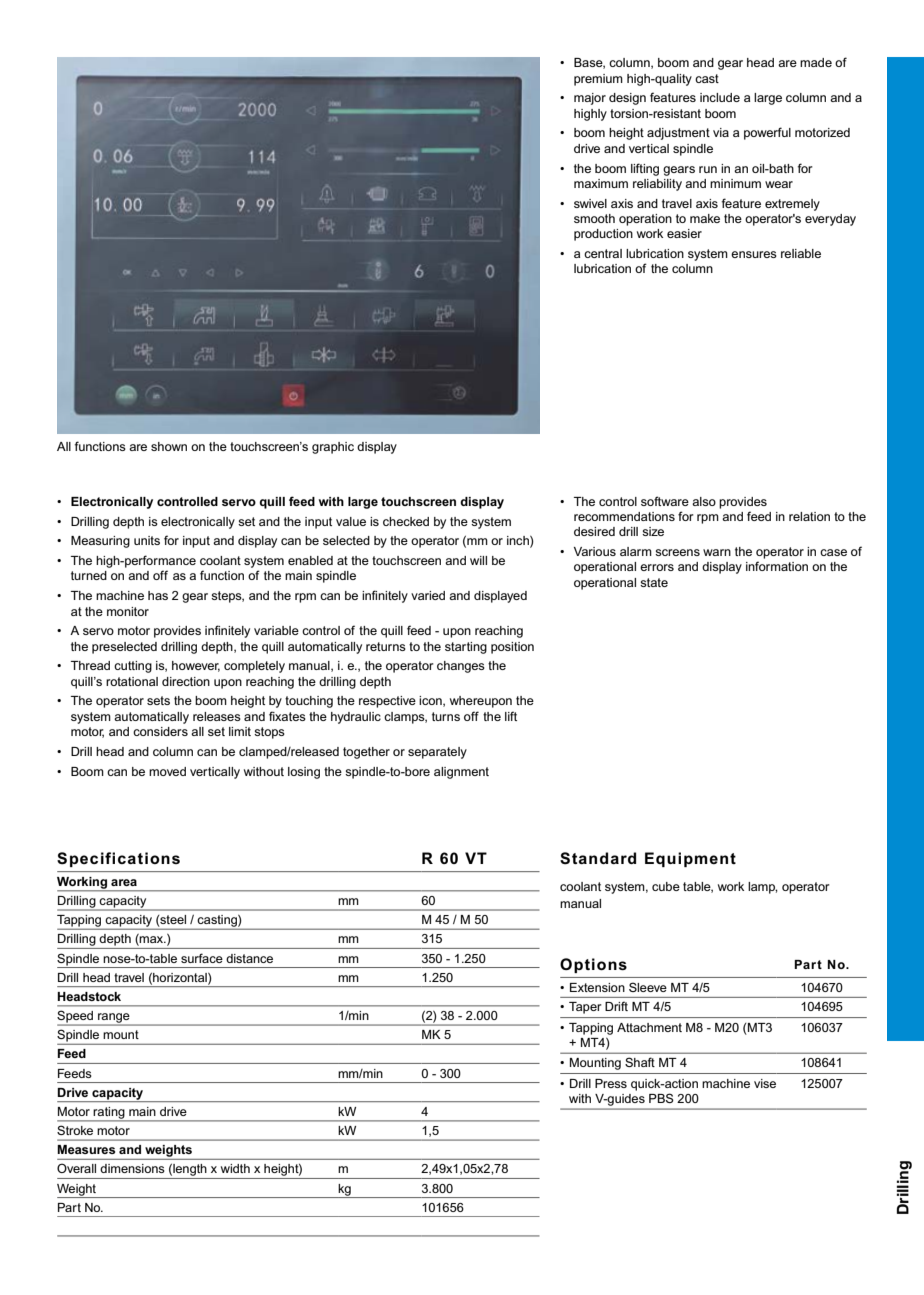  What do you see at coordinates (167, 771) in the screenshot?
I see `moved` at bounding box center [167, 771].
